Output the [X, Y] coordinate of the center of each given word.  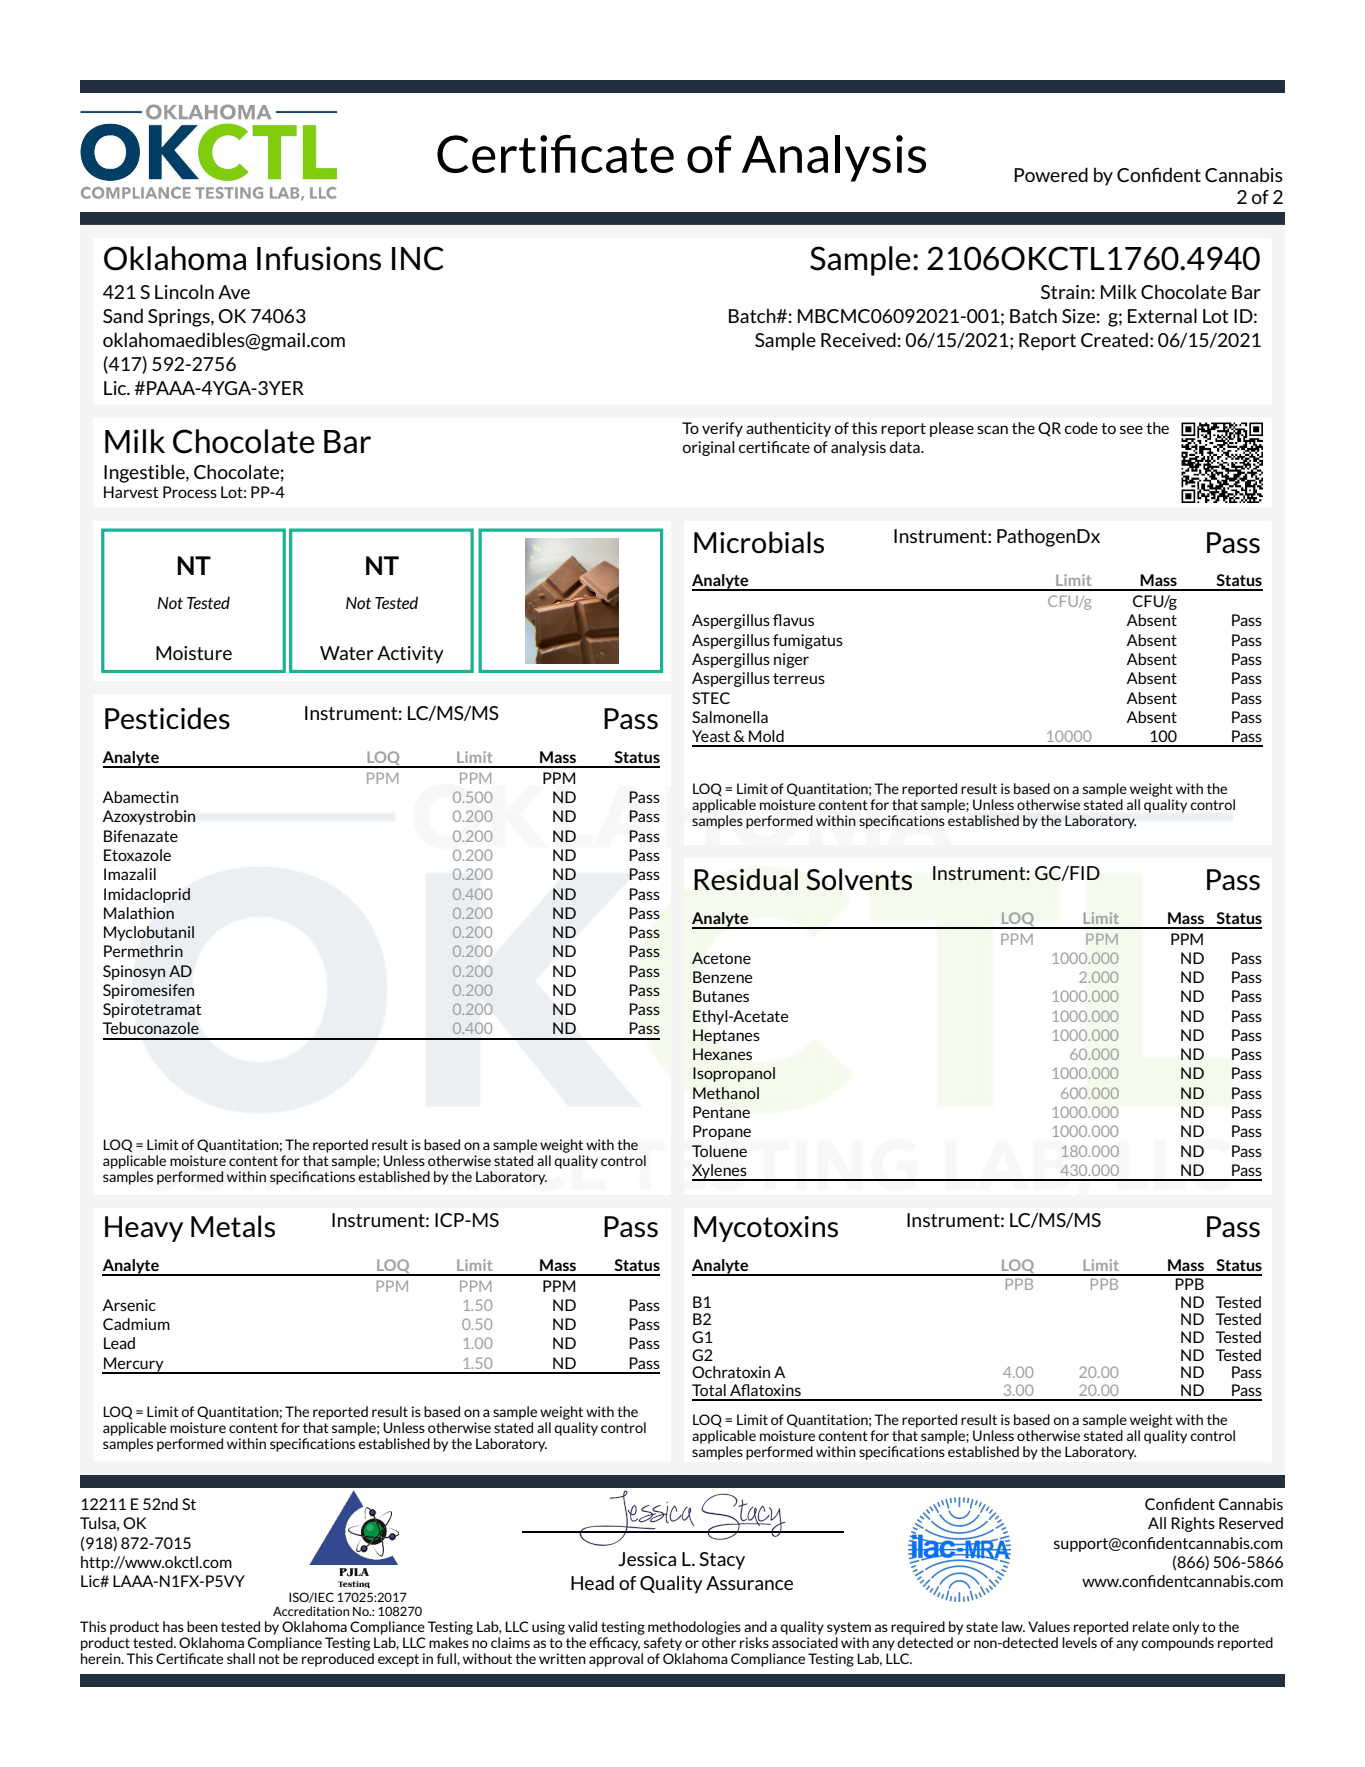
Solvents [859, 879]
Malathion [139, 913]
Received [858, 339]
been [202, 1626]
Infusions [319, 258]
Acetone [721, 958]
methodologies [694, 1628]
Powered [1051, 174]
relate [1151, 1626]
